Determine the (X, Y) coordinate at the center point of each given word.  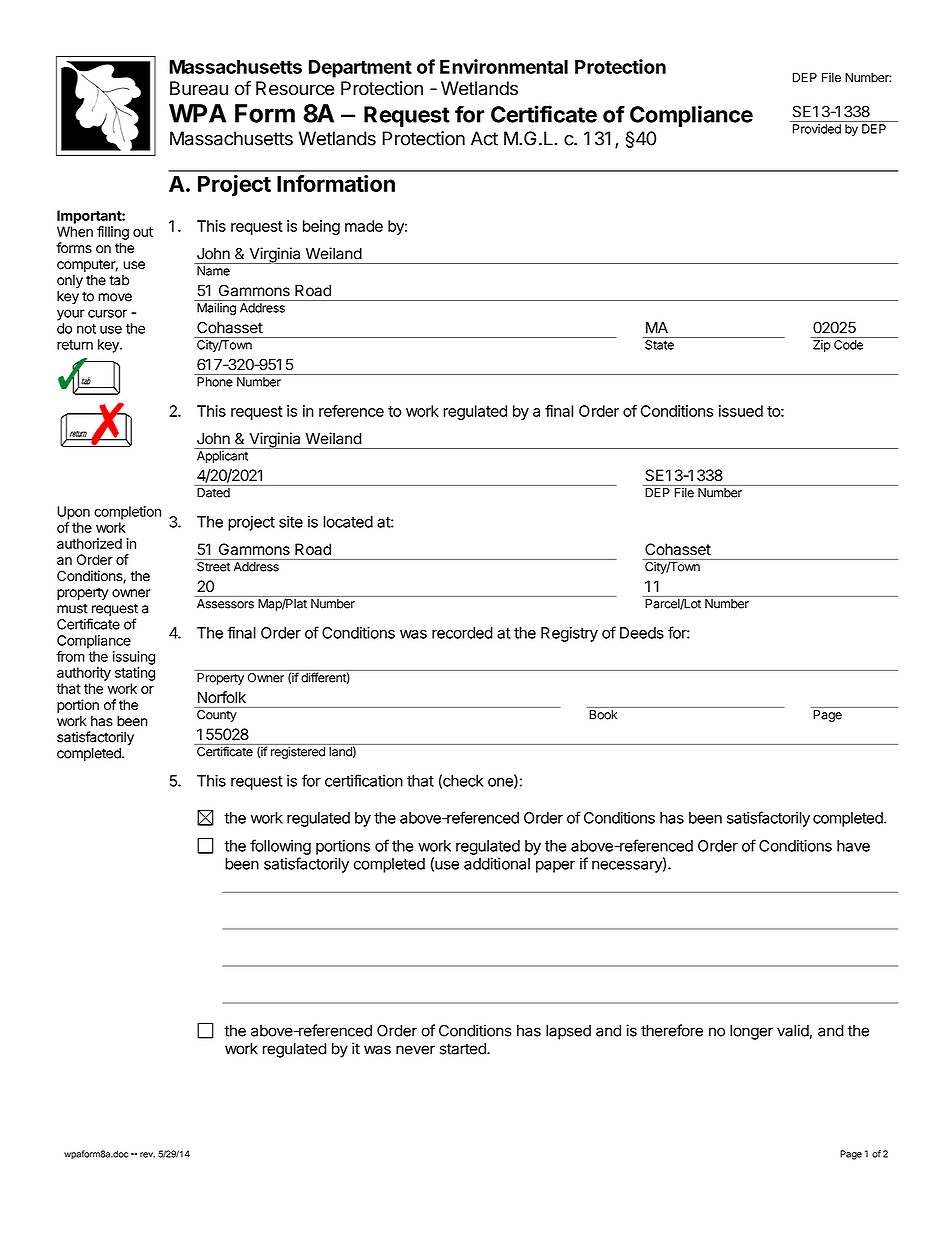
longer (751, 1032)
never (415, 1050)
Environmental (504, 66)
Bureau (199, 88)
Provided (817, 129)
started (464, 1049)
